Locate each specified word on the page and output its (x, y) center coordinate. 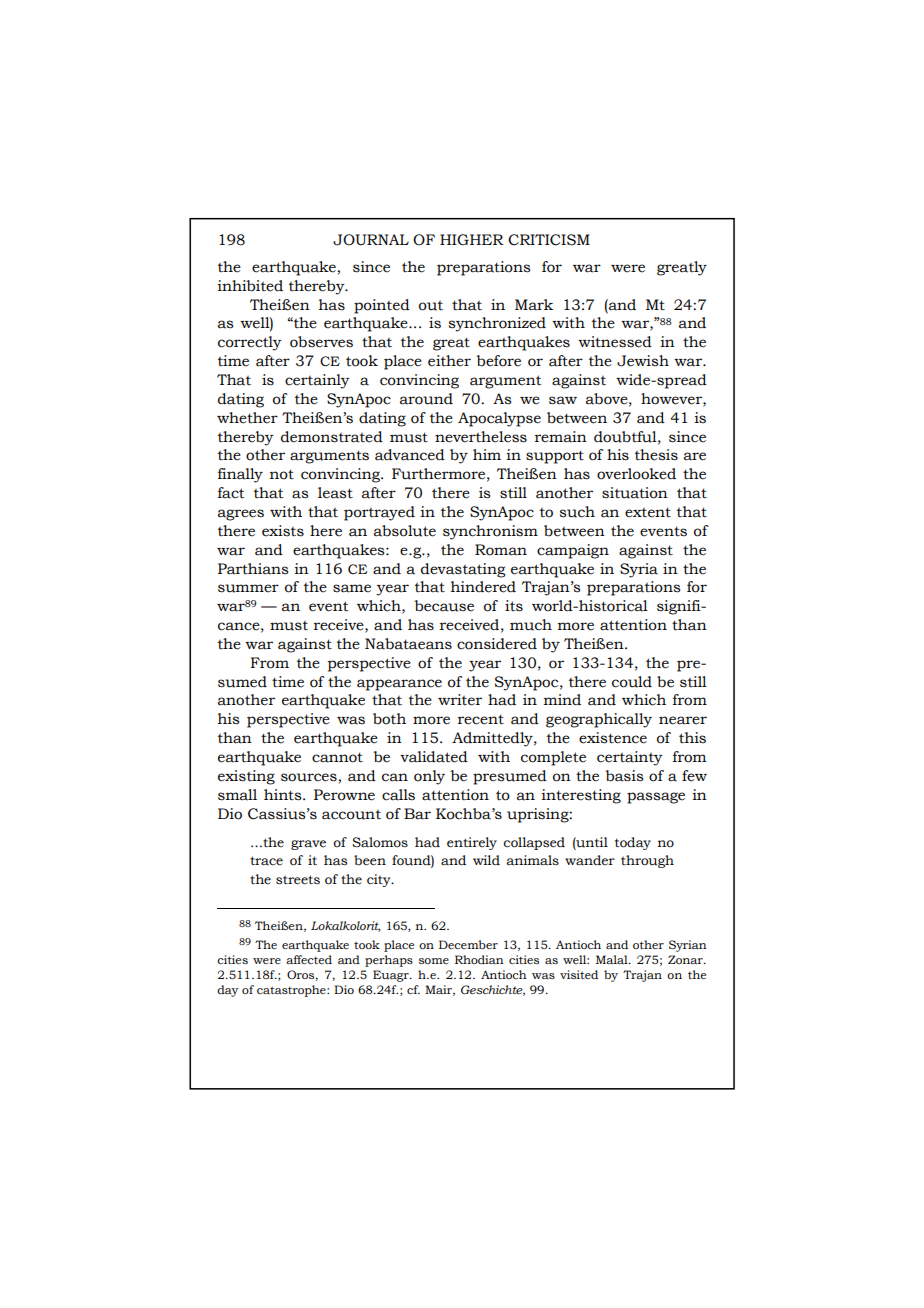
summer (248, 588)
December (468, 944)
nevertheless (481, 437)
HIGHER (472, 240)
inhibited (250, 286)
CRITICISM (549, 240)
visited (579, 974)
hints (284, 795)
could (632, 682)
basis (624, 776)
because (444, 606)
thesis (656, 455)
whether (247, 418)
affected (309, 959)
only (429, 777)
